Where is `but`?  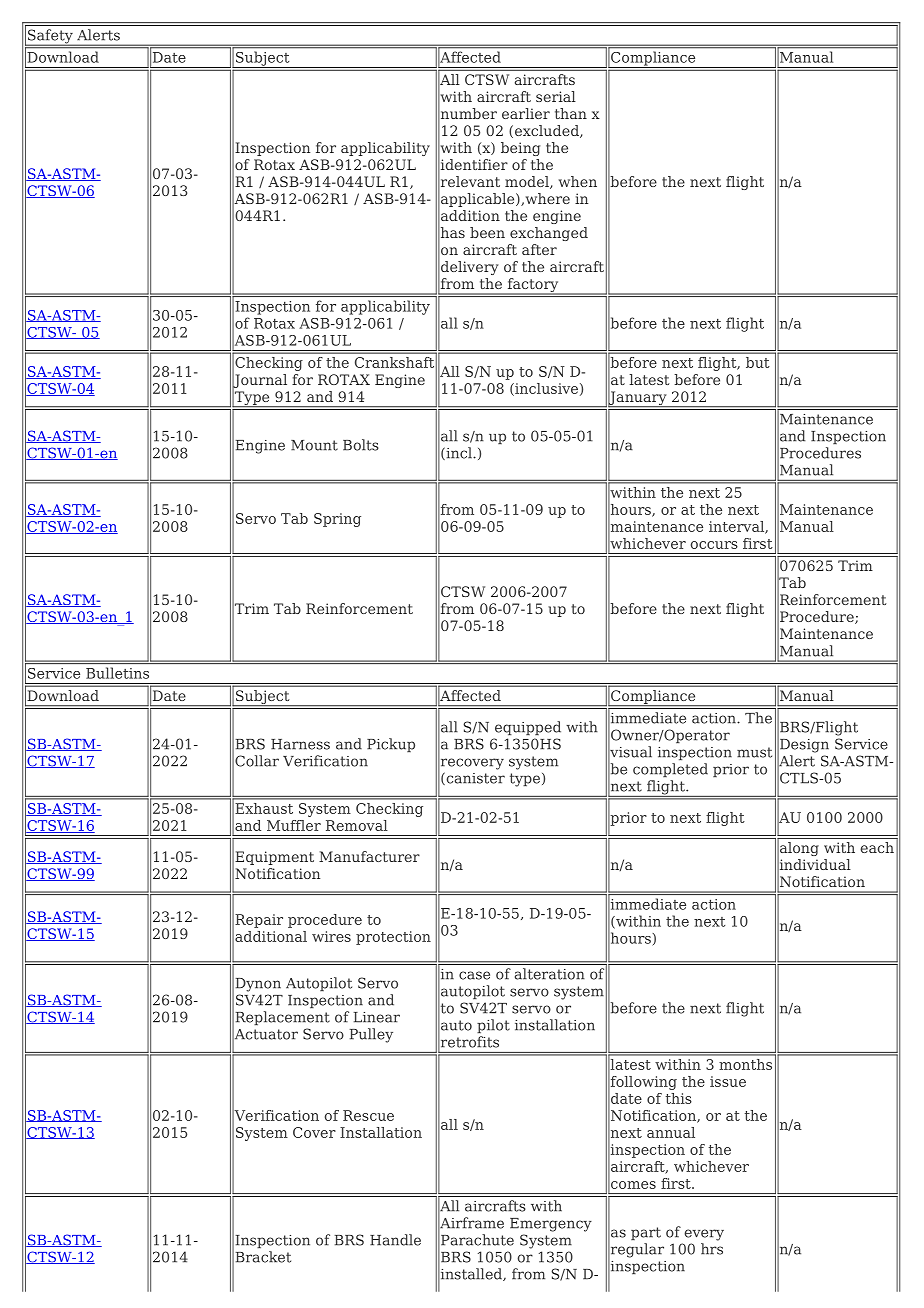
but is located at coordinates (757, 362).
